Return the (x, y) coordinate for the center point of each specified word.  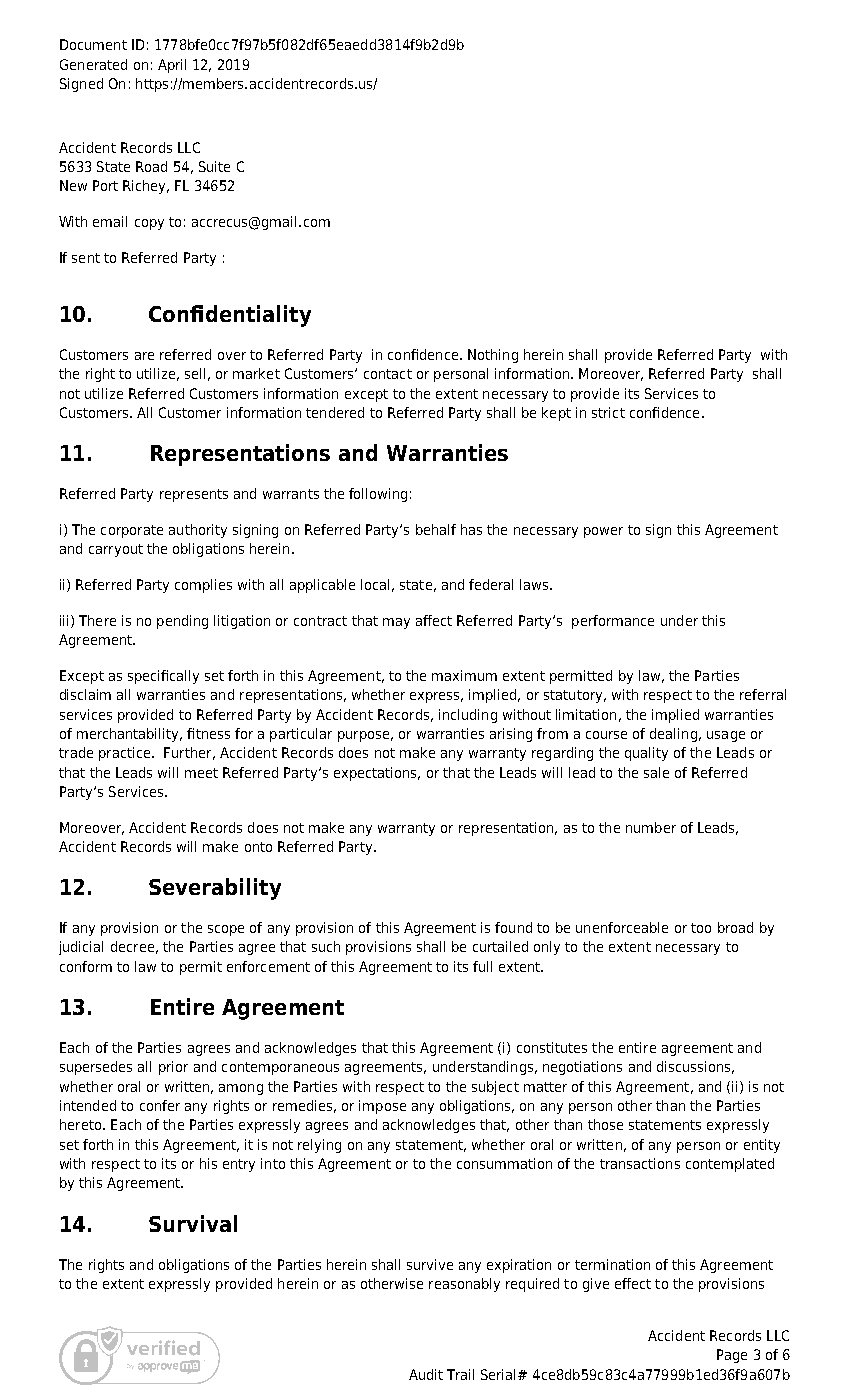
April (172, 66)
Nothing (493, 356)
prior (173, 1068)
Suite (214, 166)
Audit (426, 1374)
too (701, 928)
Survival (193, 1223)
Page (732, 1356)
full (482, 966)
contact (388, 374)
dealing (673, 735)
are (144, 356)
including (468, 716)
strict (608, 412)
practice (126, 754)
